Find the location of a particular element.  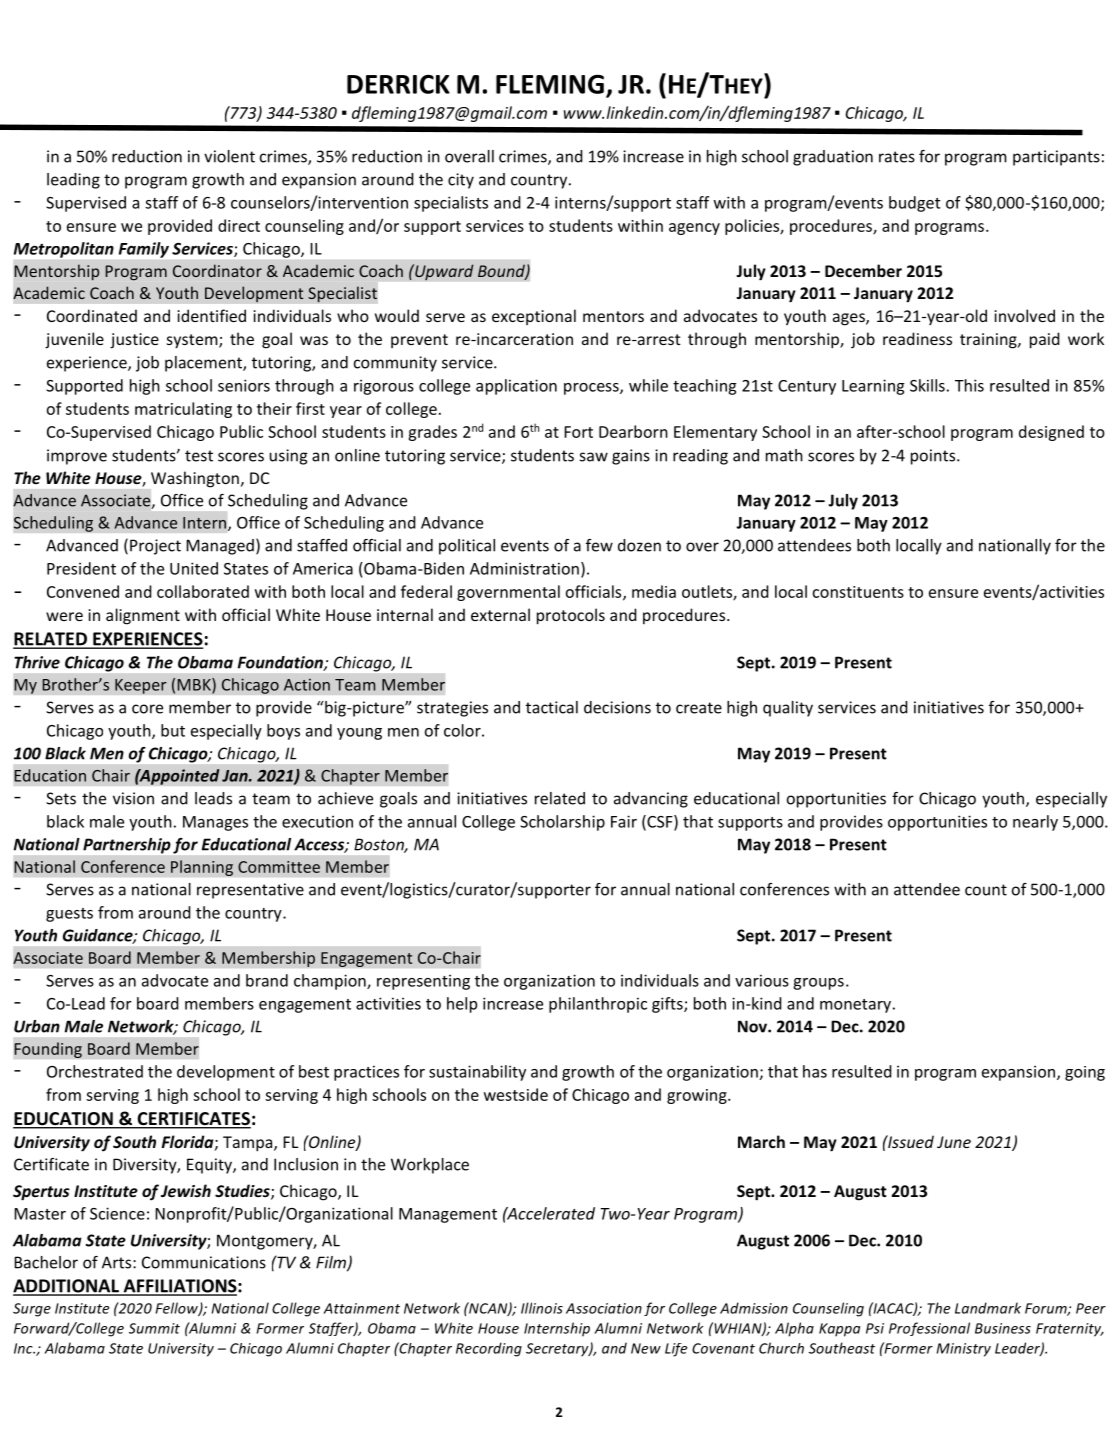

quality is located at coordinates (788, 709).
